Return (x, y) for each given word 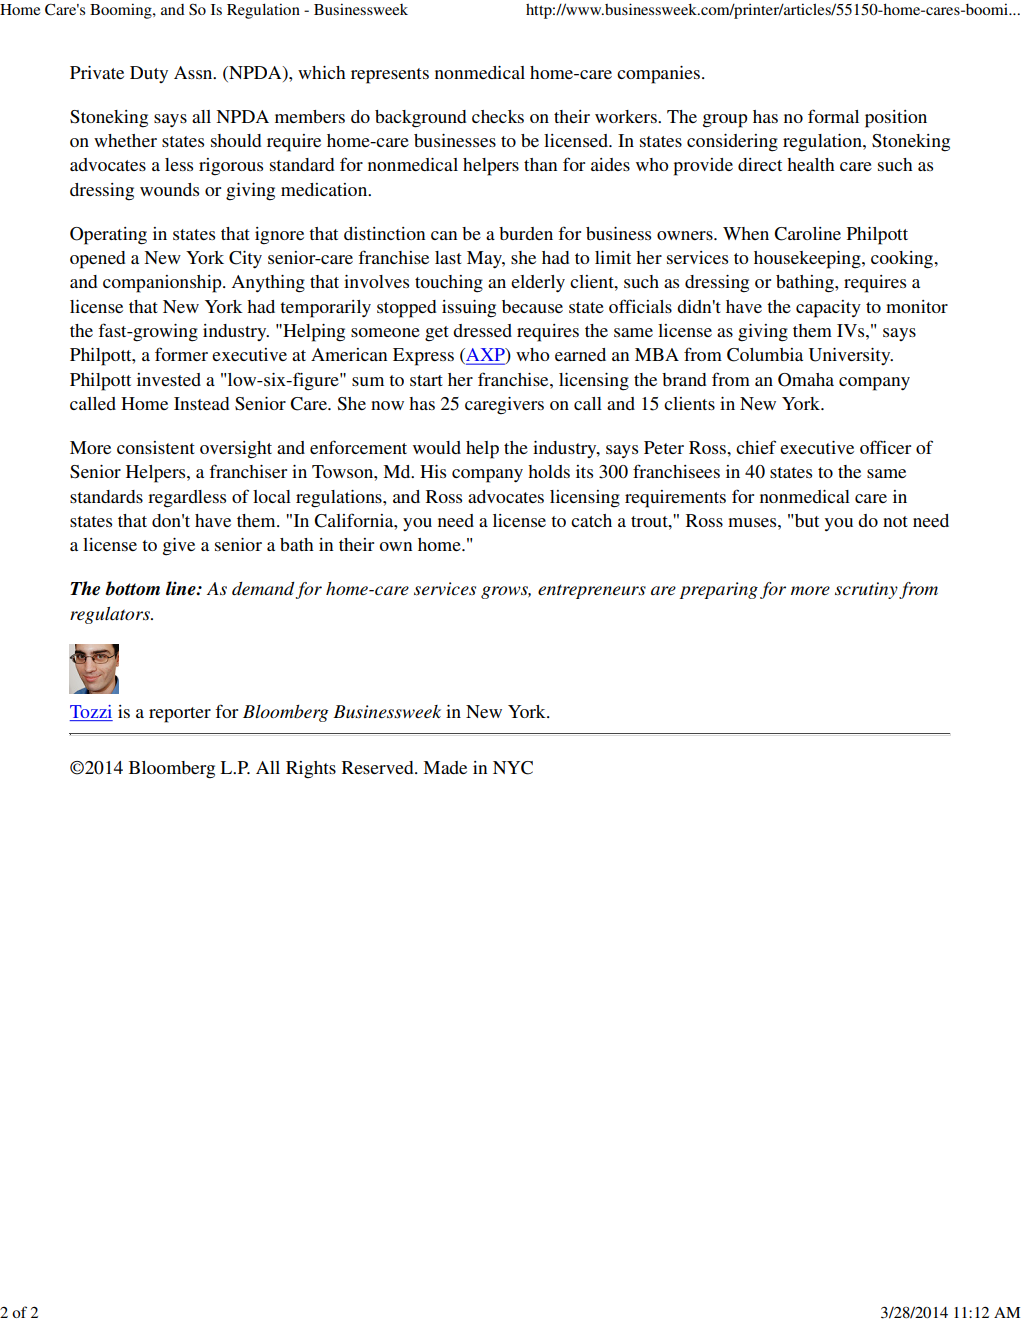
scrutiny (866, 590)
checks (498, 116)
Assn (194, 72)
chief (756, 447)
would (437, 447)
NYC (513, 768)
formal (833, 116)
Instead (201, 403)
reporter (180, 715)
